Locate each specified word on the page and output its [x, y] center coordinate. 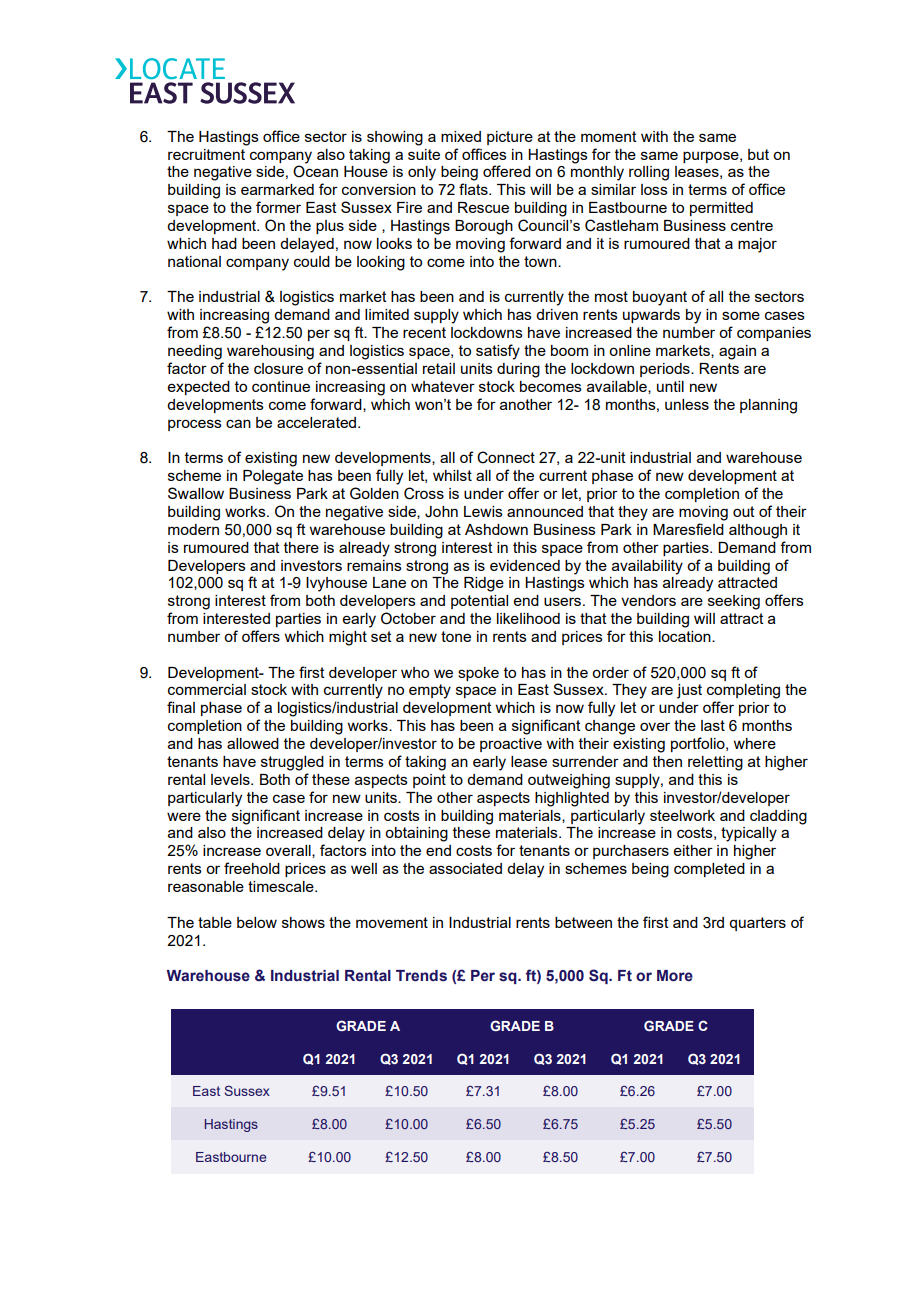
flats [474, 189]
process [195, 425]
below [257, 922]
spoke [478, 674]
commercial [207, 689]
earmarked [277, 189]
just [689, 691]
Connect [506, 457]
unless [687, 404]
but [758, 154]
